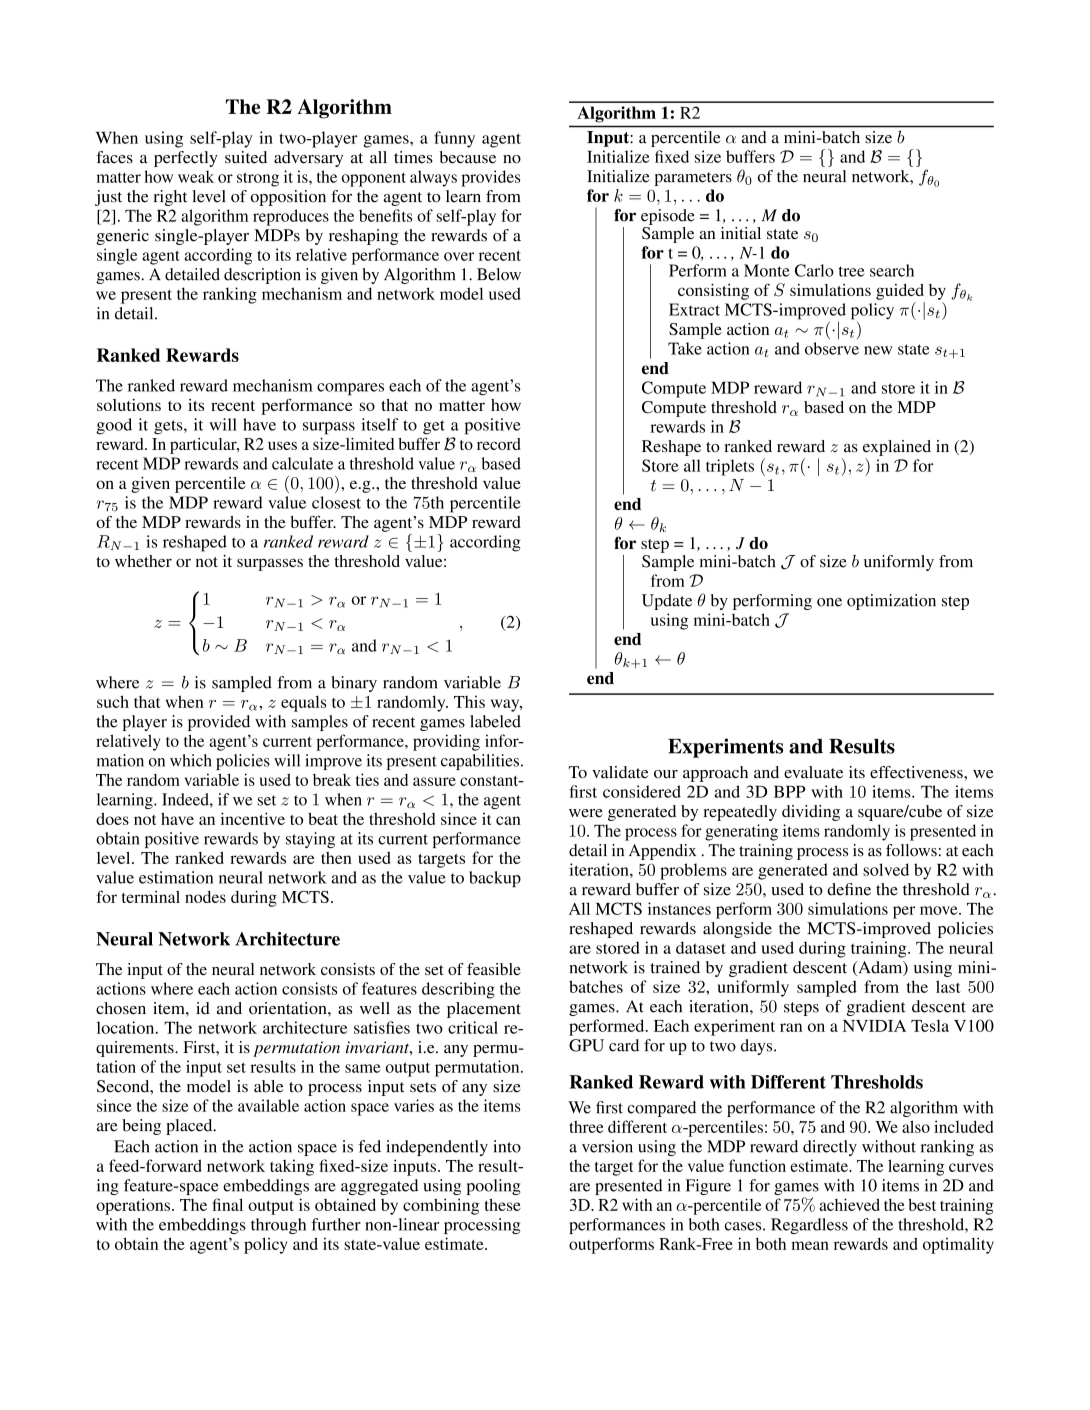 The height and width of the document is (1410, 1090). I want to click on provides, so click(491, 178).
